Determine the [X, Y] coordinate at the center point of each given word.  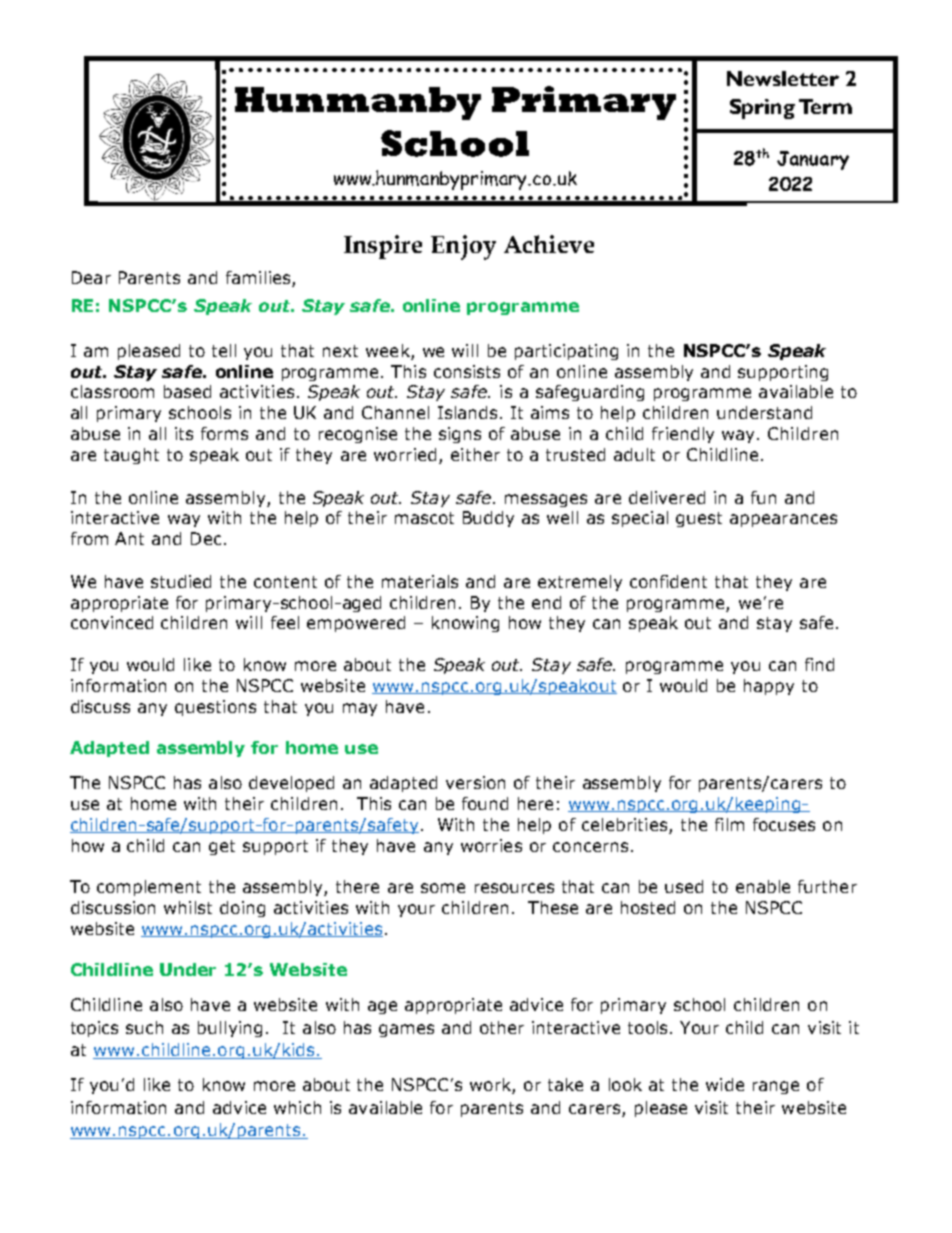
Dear [91, 277]
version [475, 782]
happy [769, 687]
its [184, 433]
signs [460, 435]
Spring [762, 109]
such [144, 1027]
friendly [683, 435]
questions [215, 708]
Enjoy [463, 247]
